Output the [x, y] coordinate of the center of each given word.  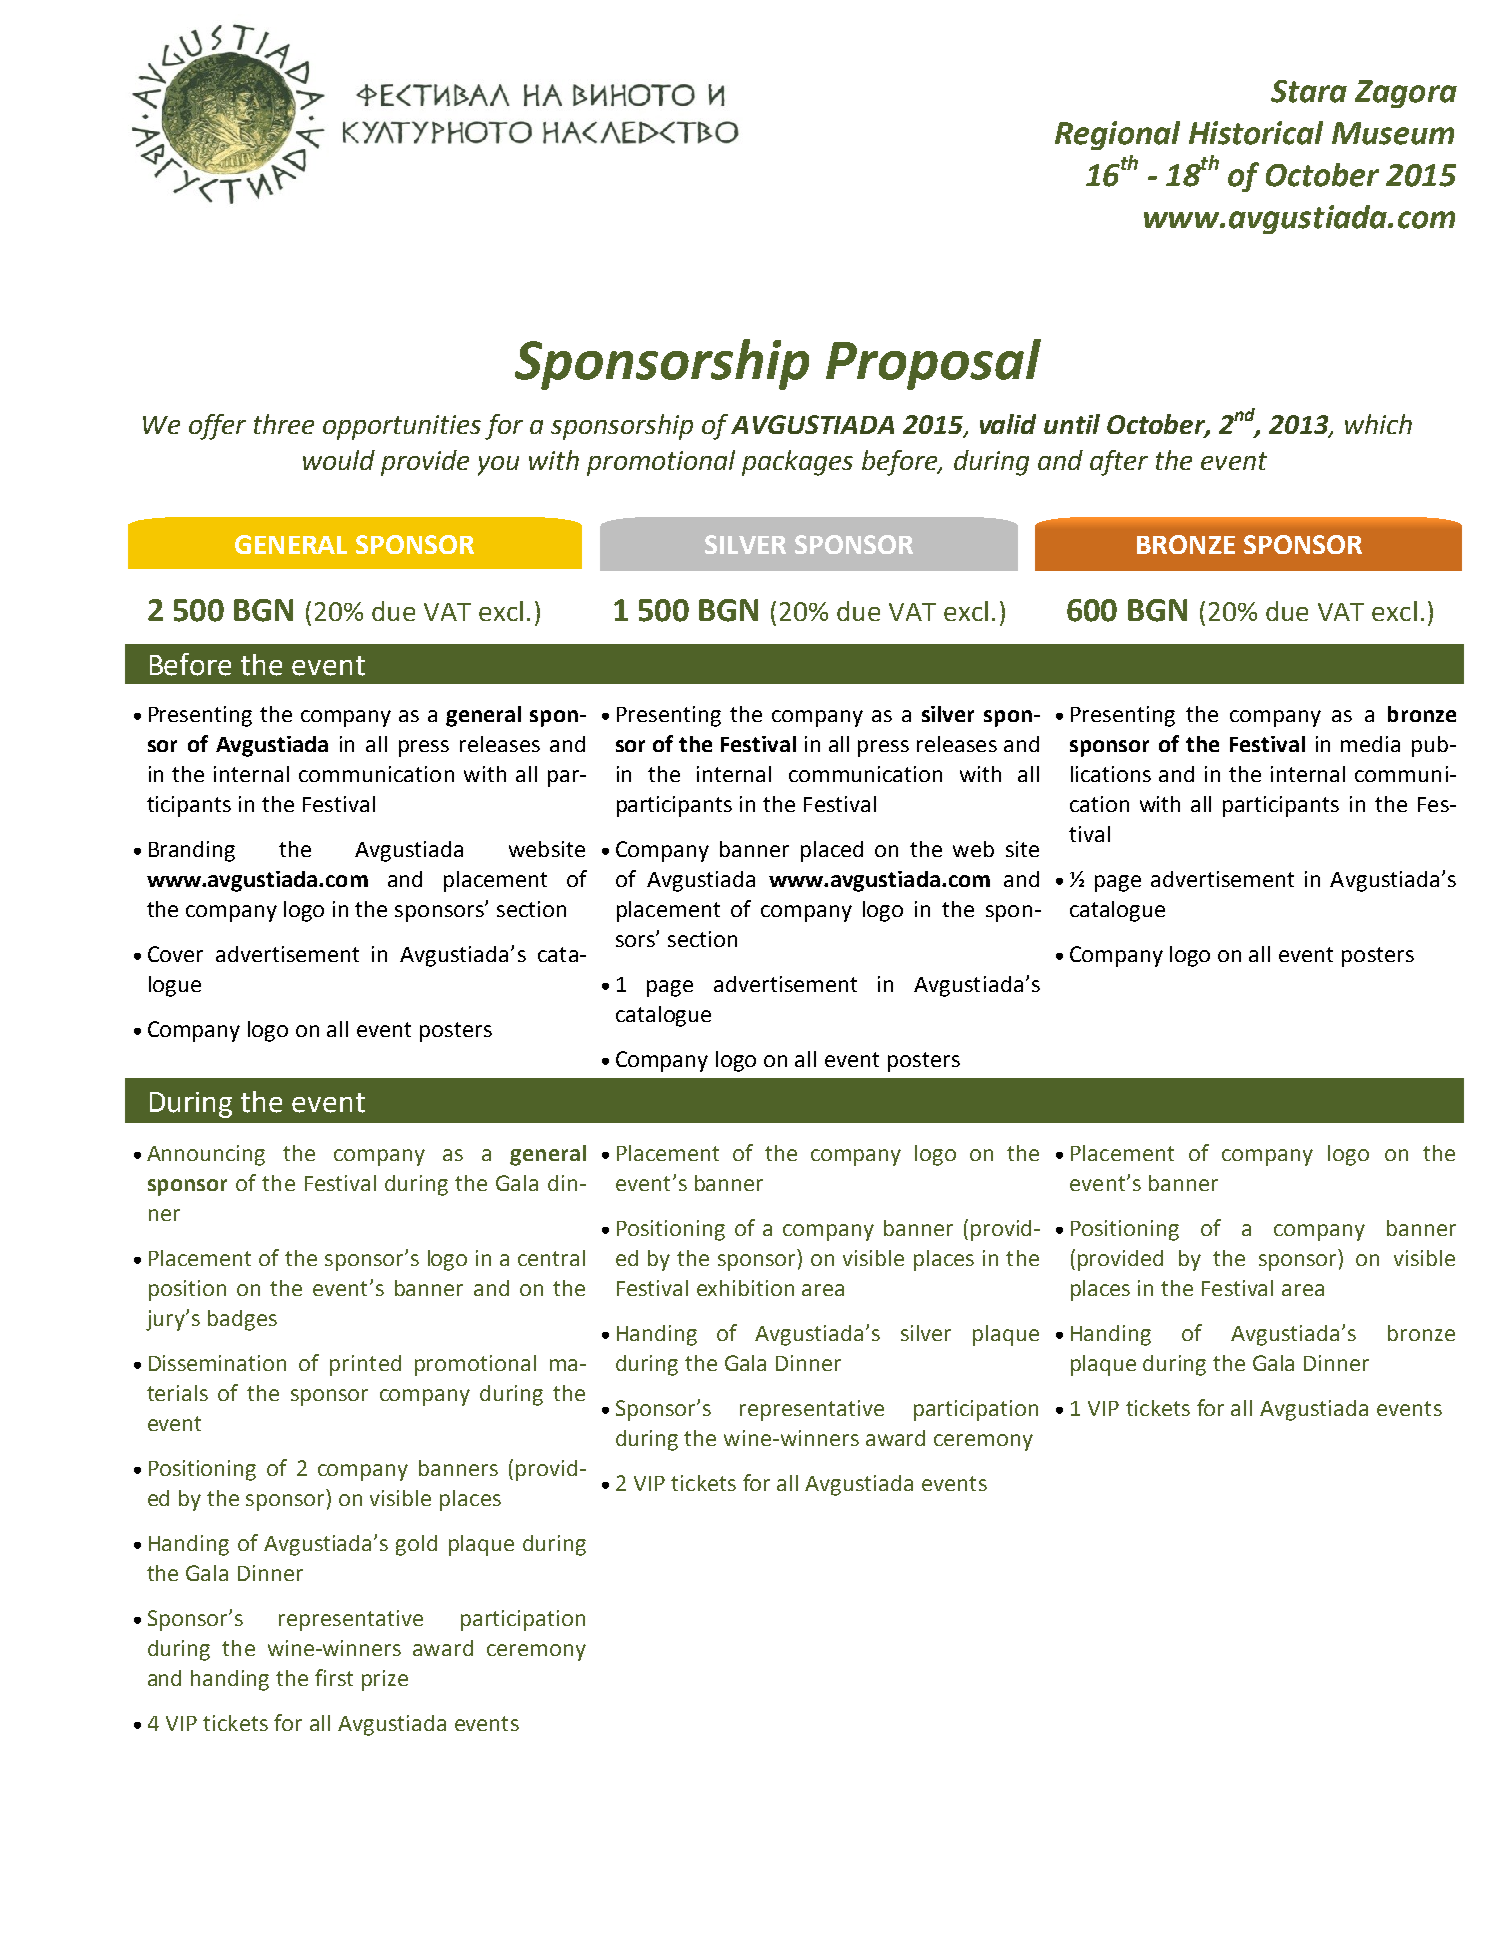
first [334, 1677]
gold [416, 1545]
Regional [1117, 135]
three [284, 424]
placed [832, 851]
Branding [192, 851]
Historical [1256, 133]
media [1370, 744]
